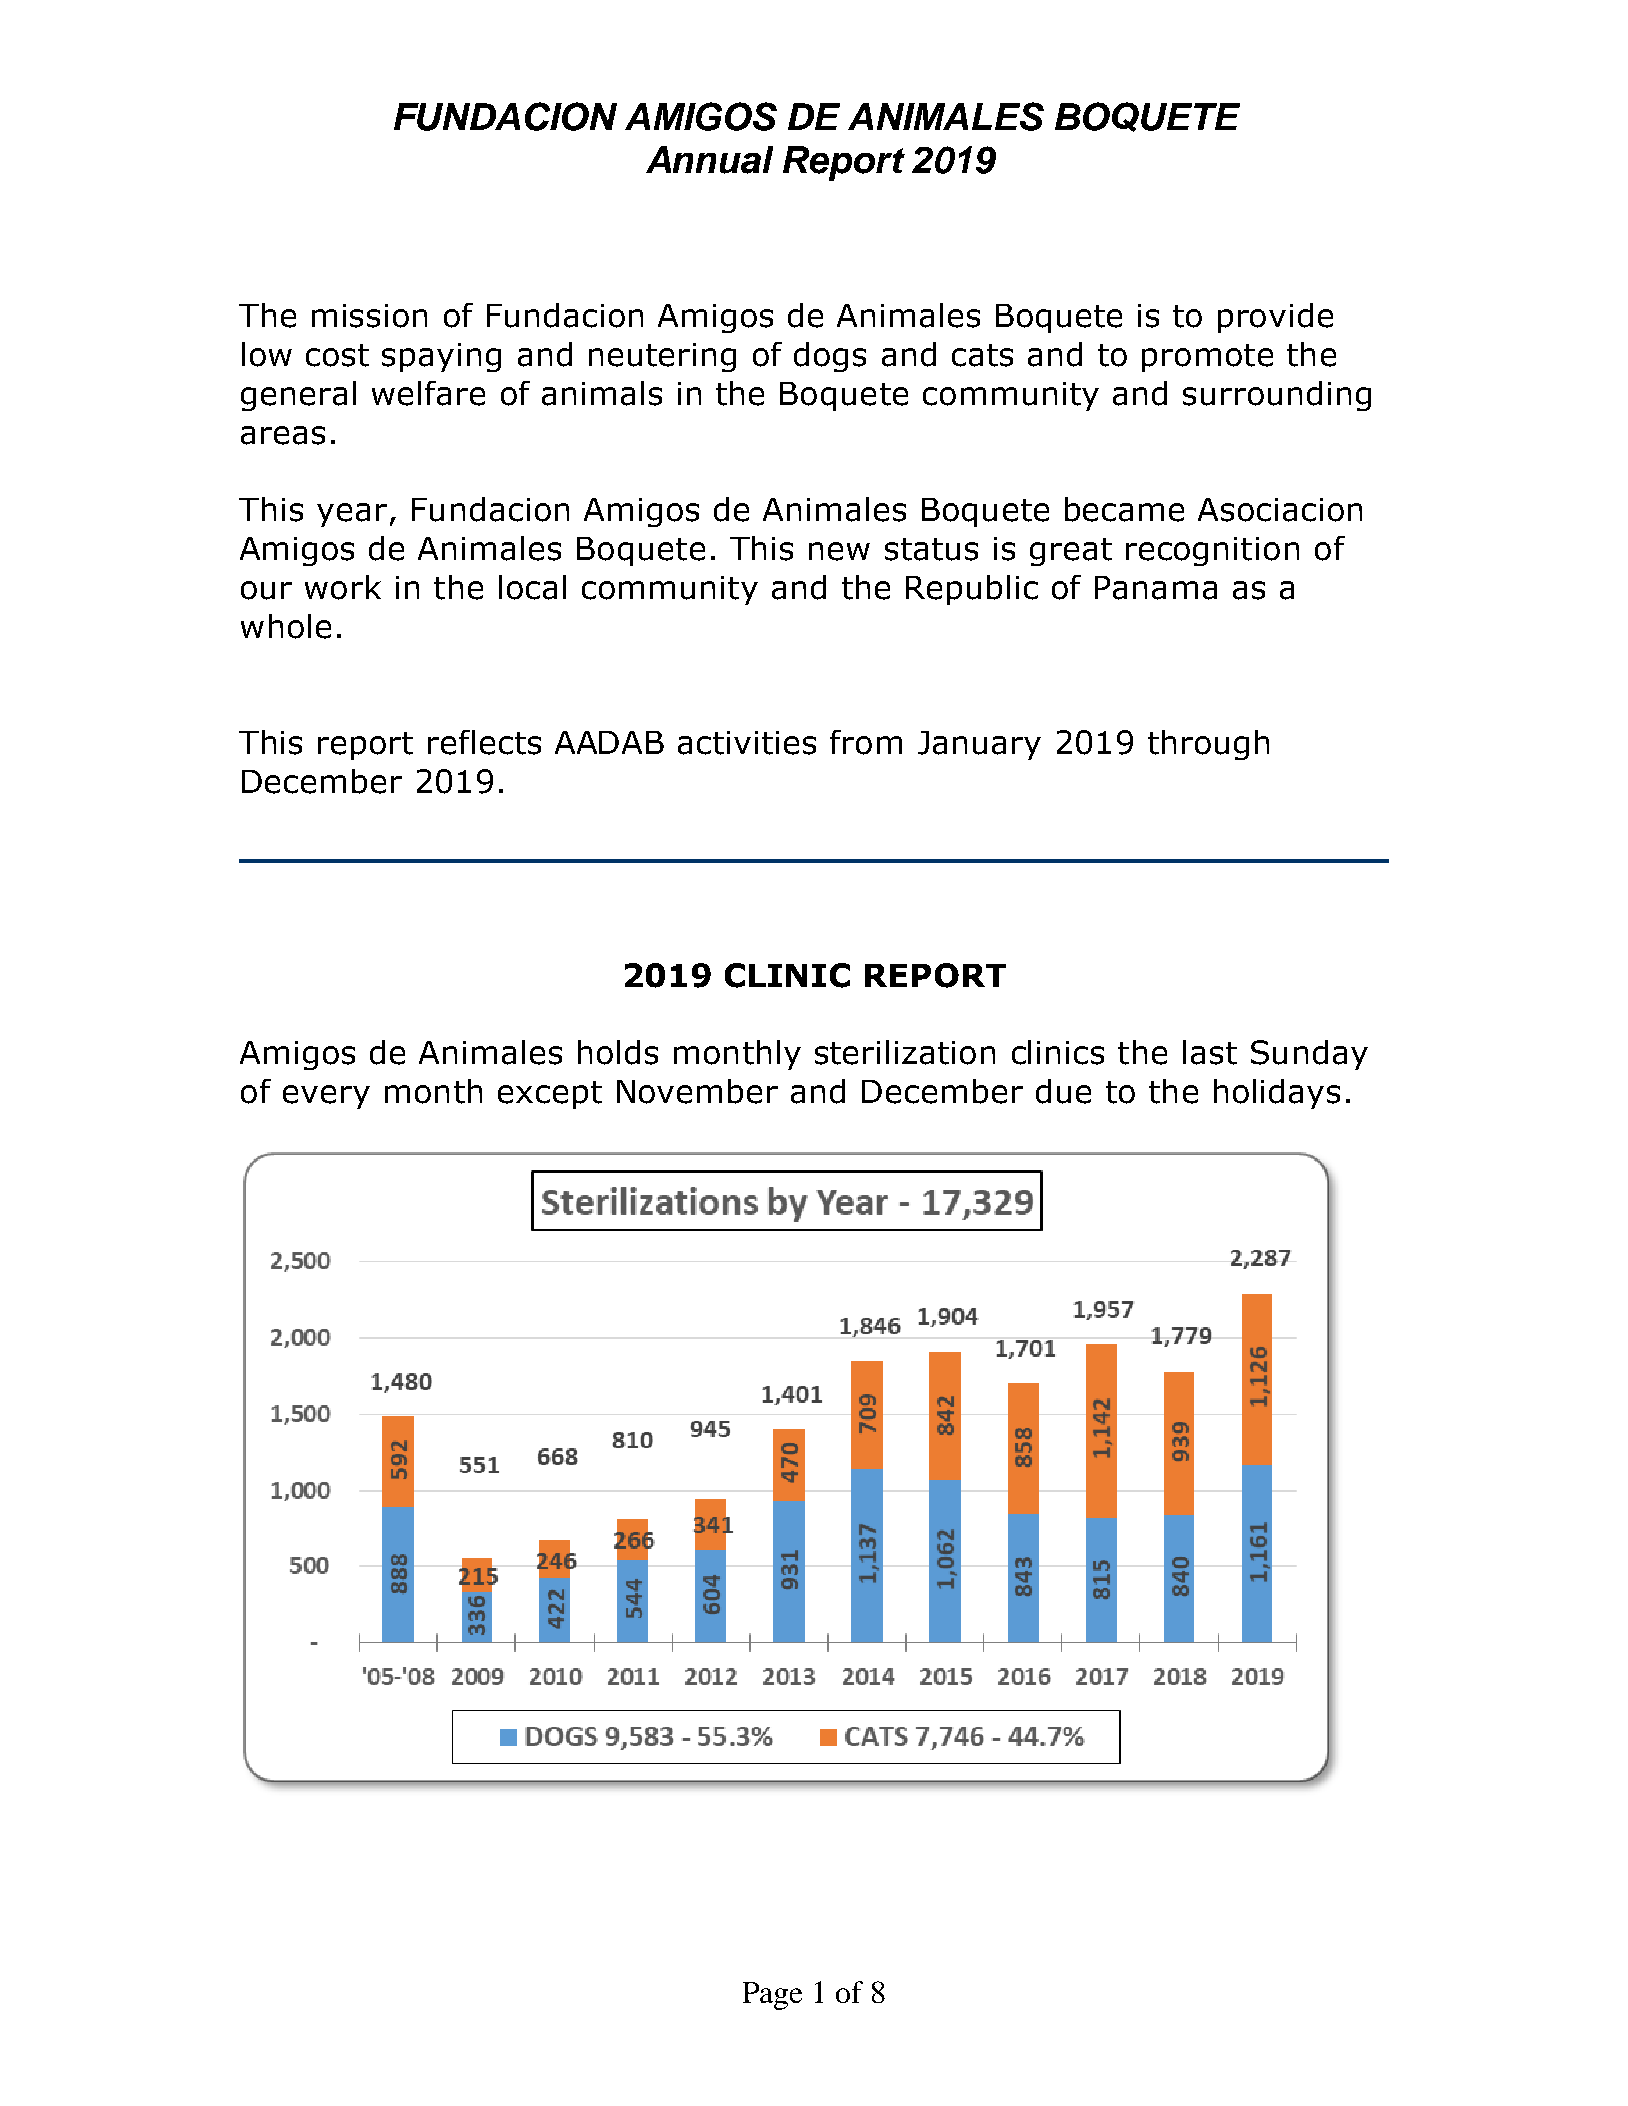 This screenshot has height=2106, width=1628. I want to click on last, so click(1210, 1052).
